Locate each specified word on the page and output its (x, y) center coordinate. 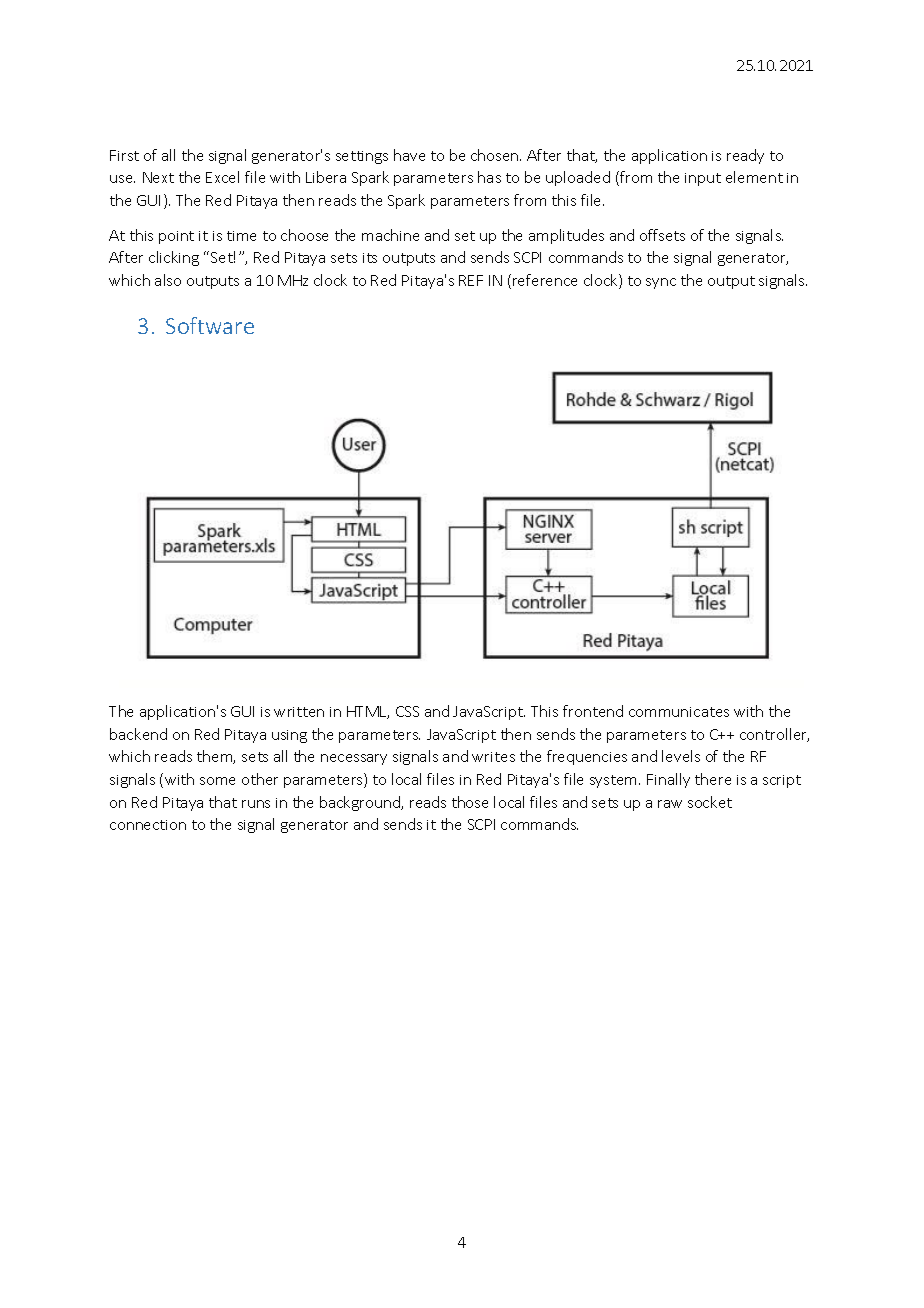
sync (661, 283)
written (299, 712)
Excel (222, 177)
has (489, 177)
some (217, 781)
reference (545, 280)
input (703, 179)
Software (210, 325)
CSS (407, 711)
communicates (679, 712)
